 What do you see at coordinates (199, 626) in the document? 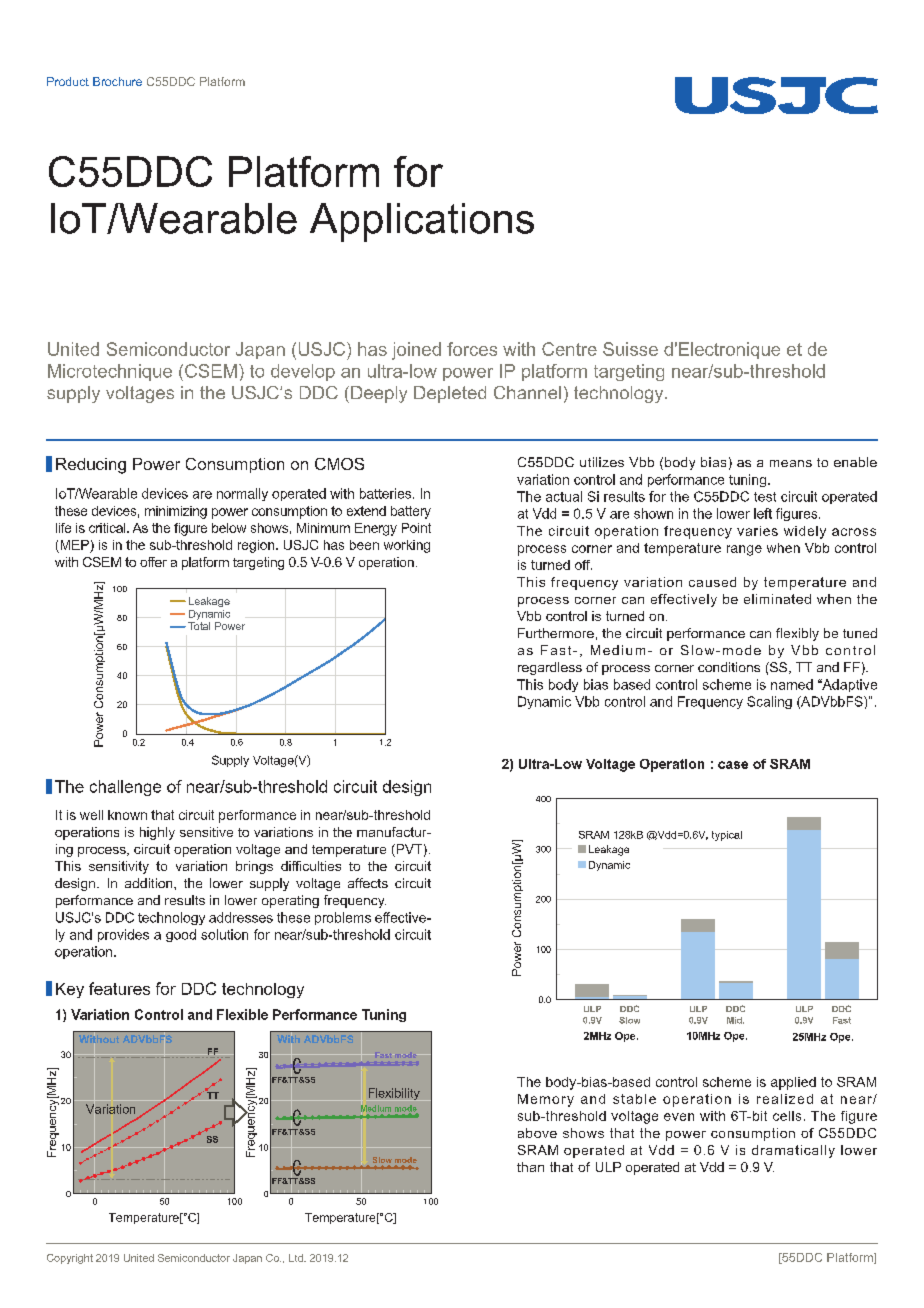
I see `Total` at bounding box center [199, 626].
